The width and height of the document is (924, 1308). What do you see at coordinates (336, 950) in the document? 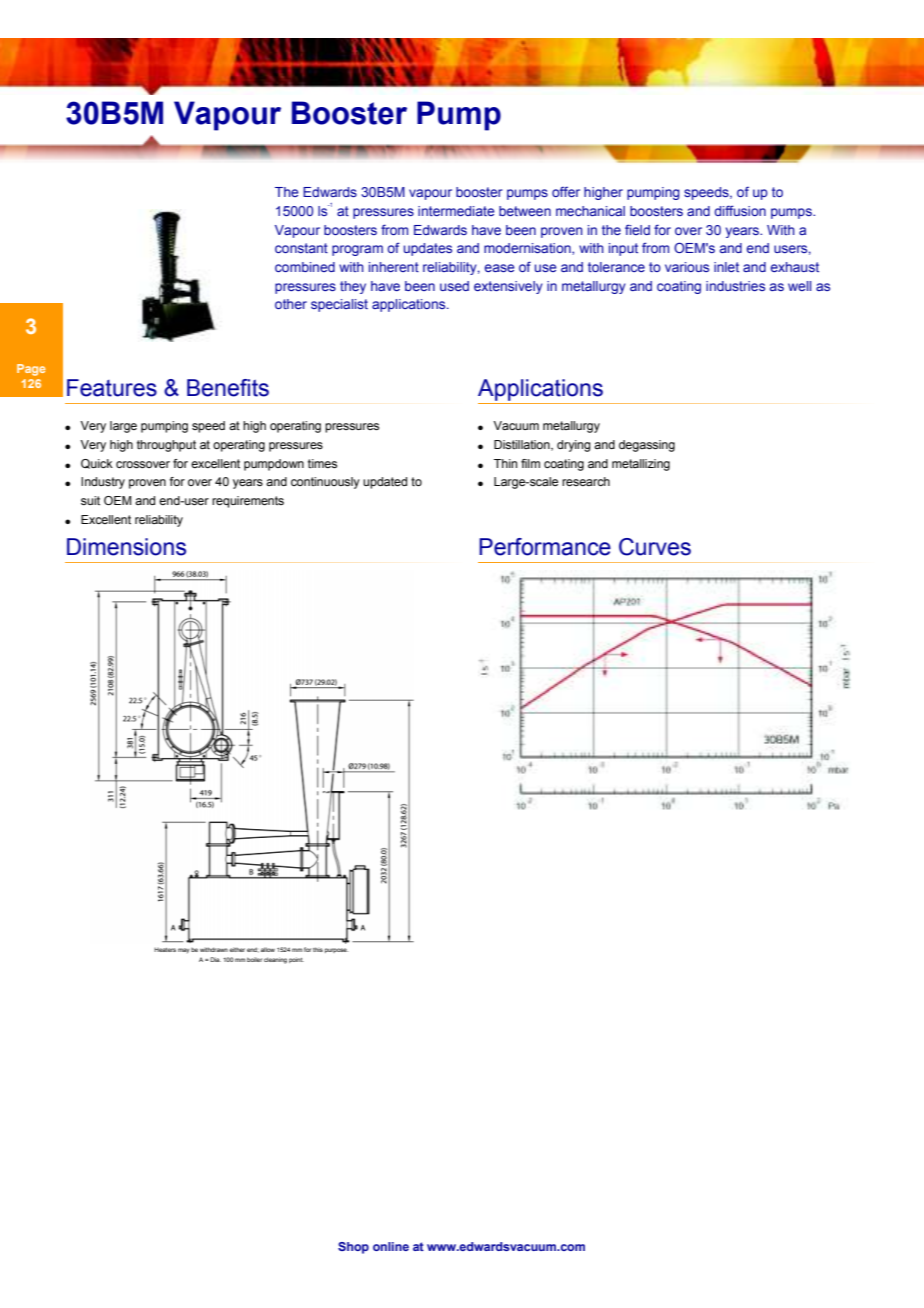
I see `purpose` at bounding box center [336, 950].
